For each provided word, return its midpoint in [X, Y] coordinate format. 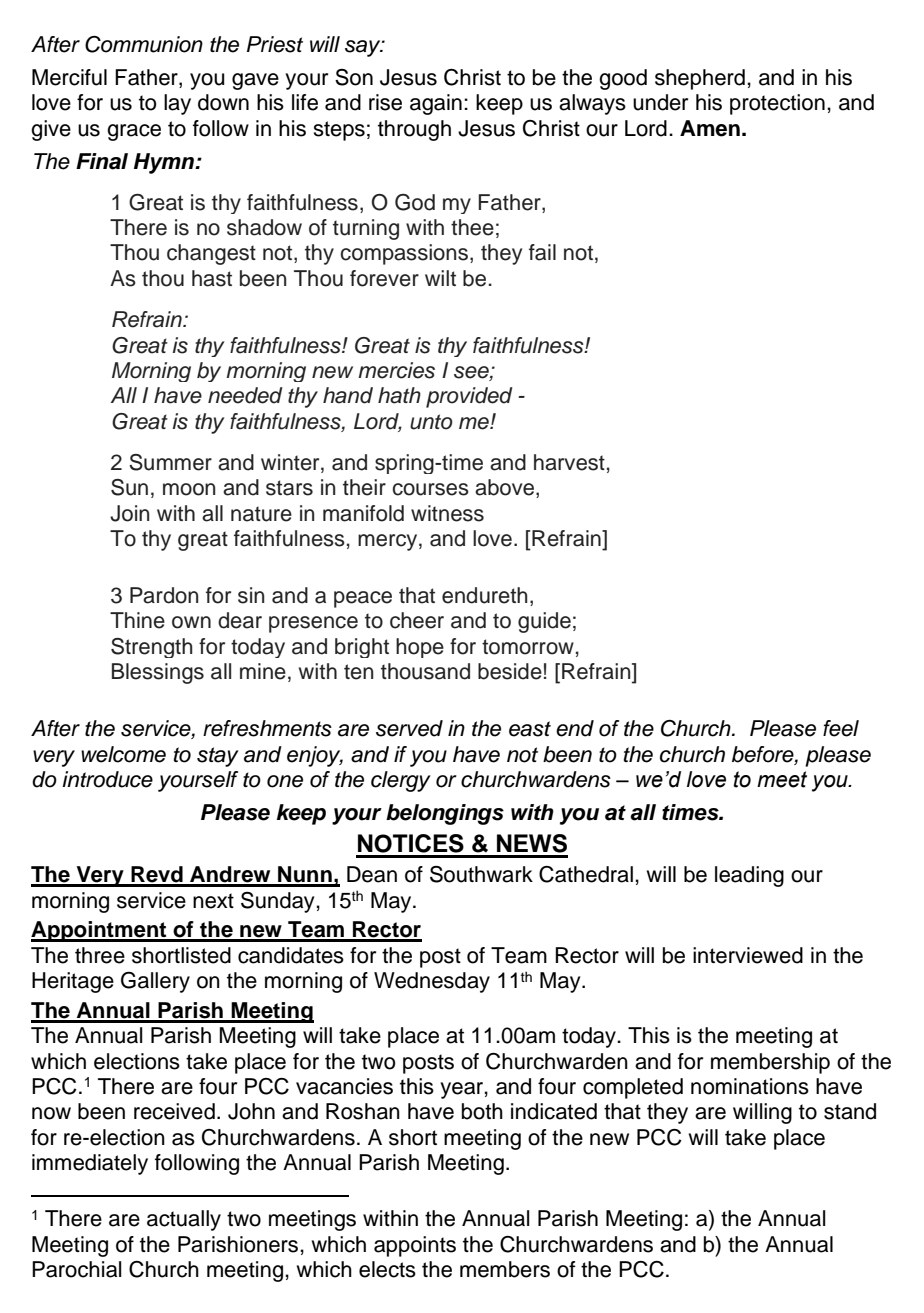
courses [430, 489]
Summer [170, 462]
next [213, 901]
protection [777, 104]
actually [184, 1220]
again [436, 104]
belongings [445, 814]
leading [749, 876]
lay [177, 104]
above [504, 487]
